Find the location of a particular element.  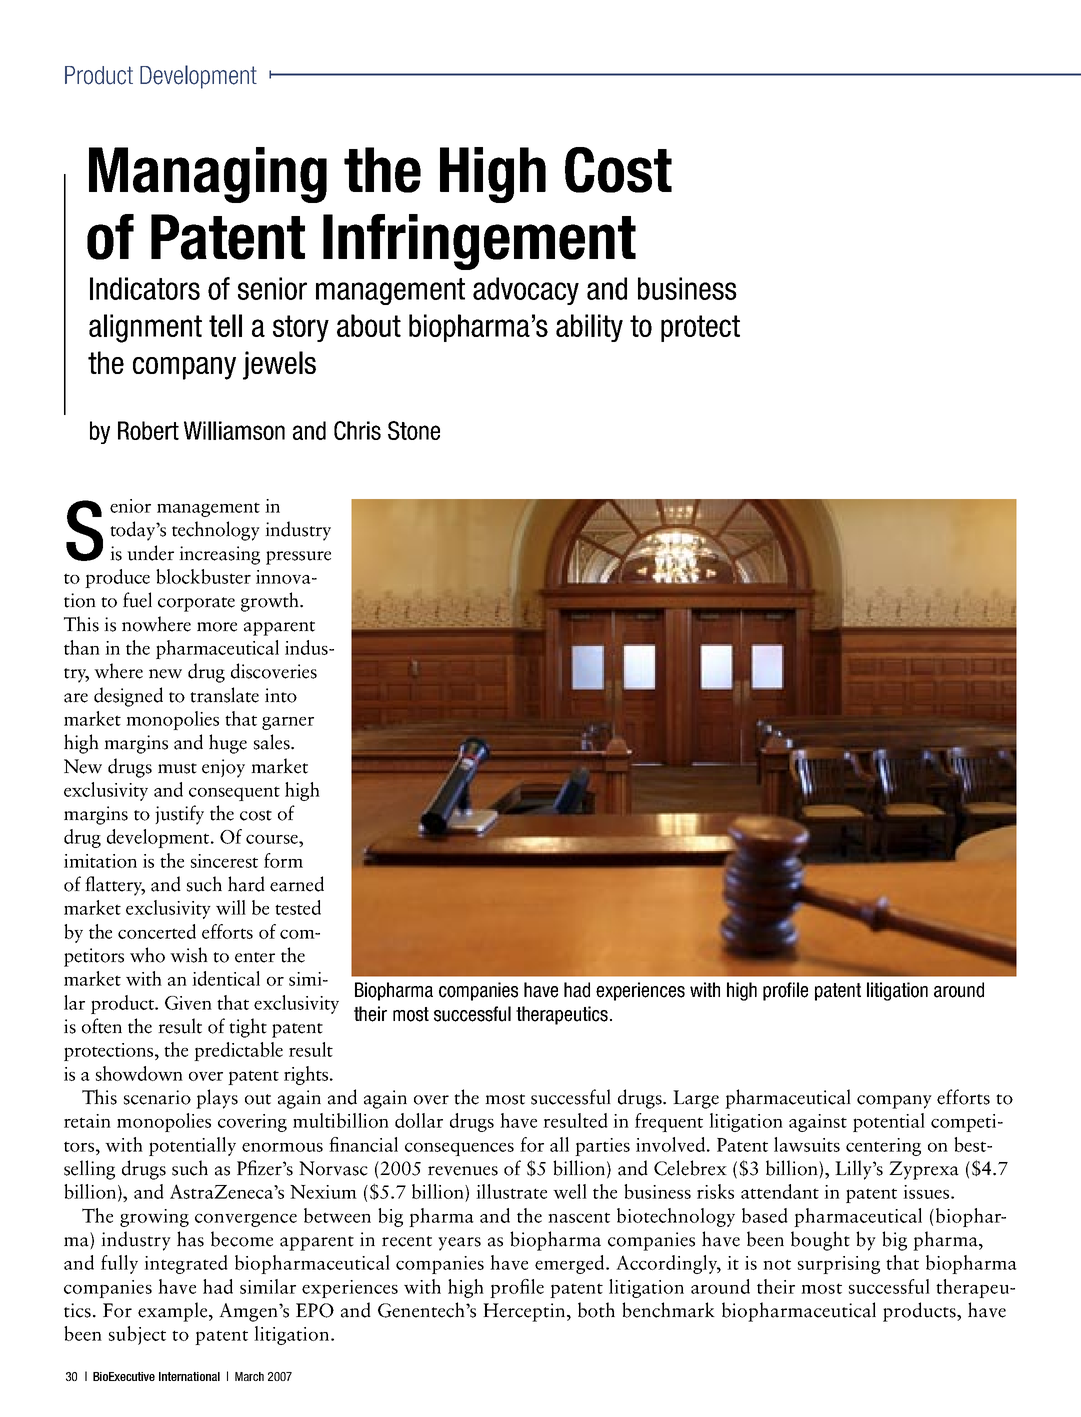

Managing is located at coordinates (208, 175).
